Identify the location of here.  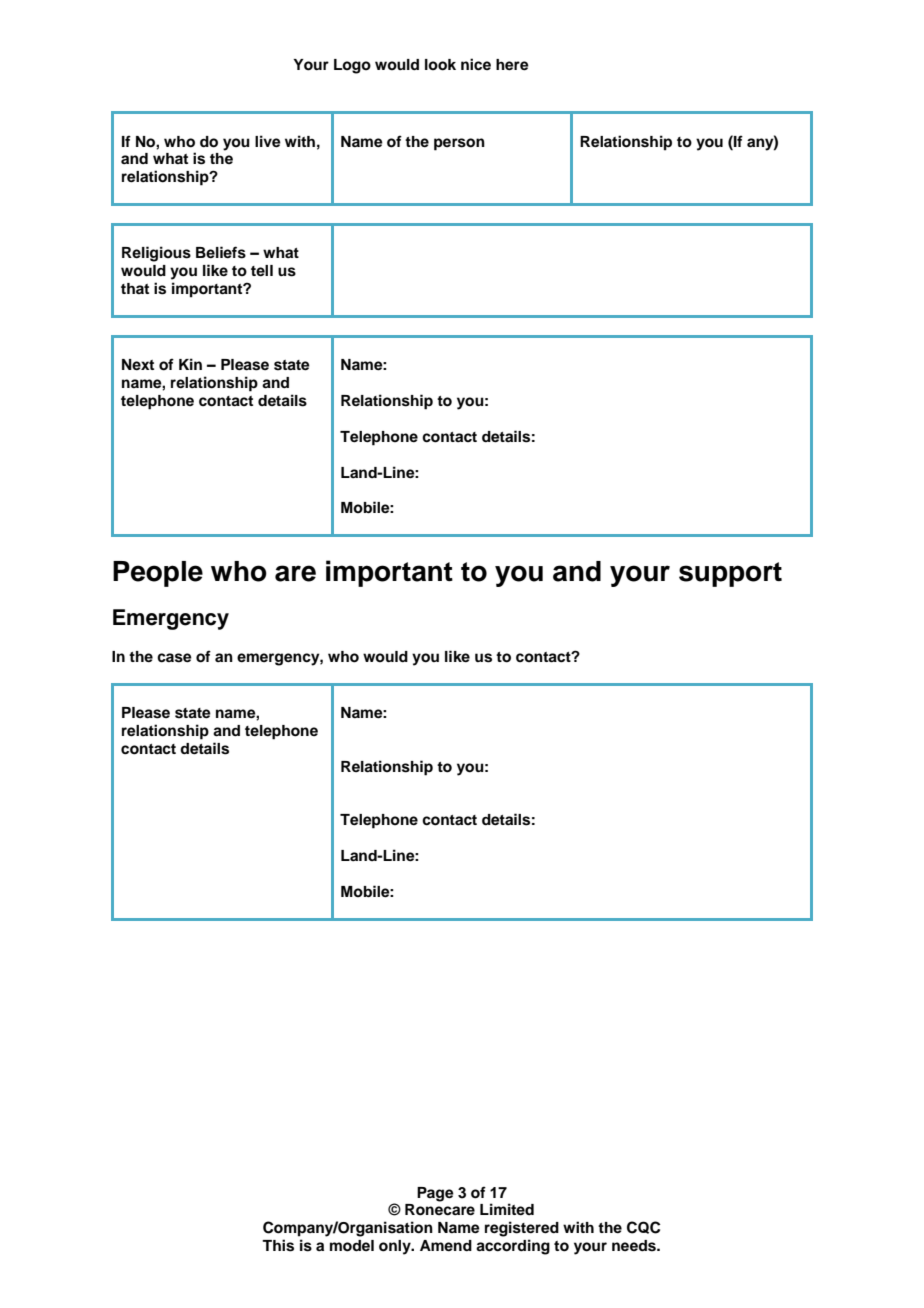
(512, 65).
